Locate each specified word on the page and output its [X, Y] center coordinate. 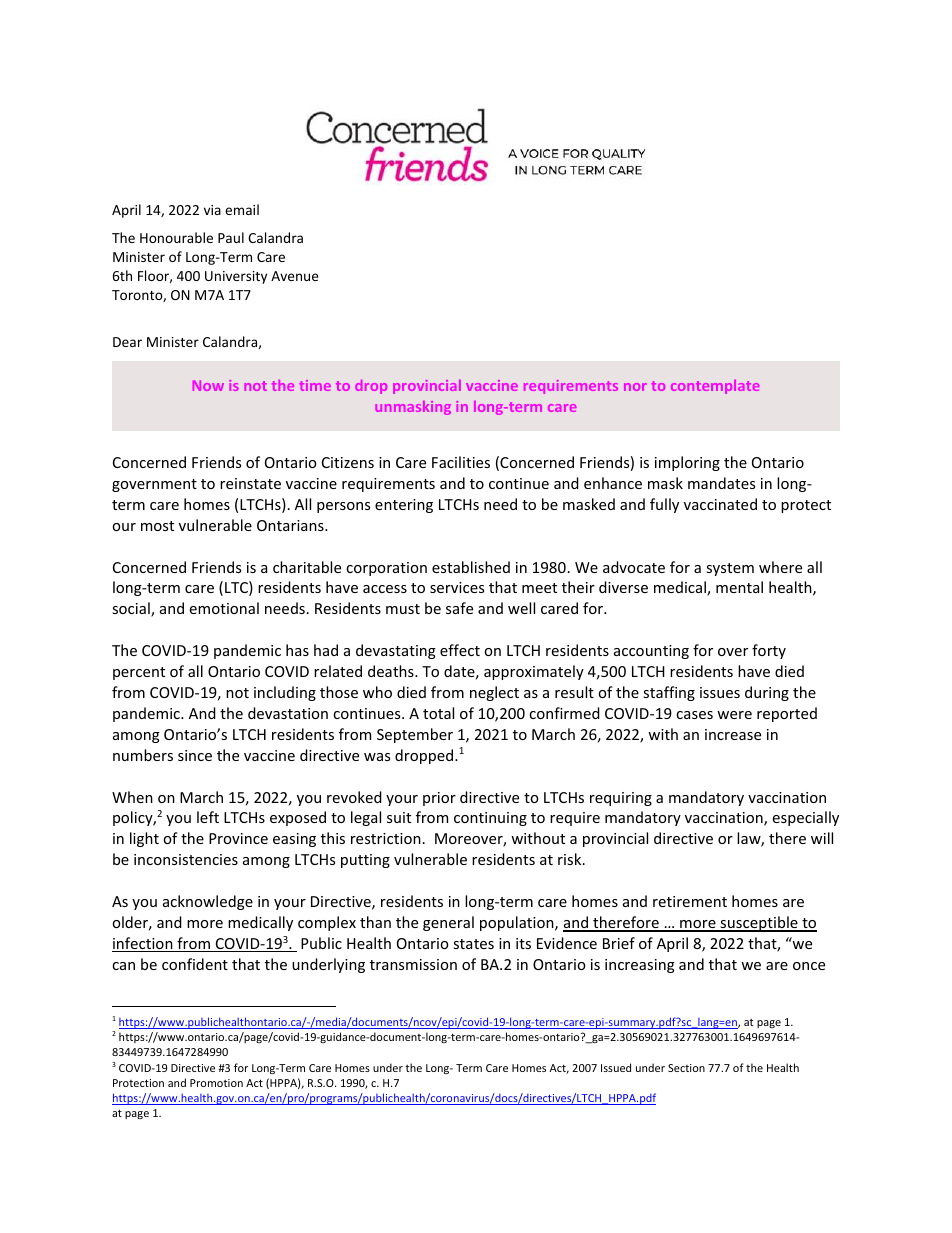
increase [733, 734]
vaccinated [720, 504]
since [195, 755]
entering [404, 506]
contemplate [715, 387]
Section [686, 1068]
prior [439, 799]
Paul [231, 237]
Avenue [295, 276]
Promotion [216, 1083]
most [157, 526]
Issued [616, 1067]
